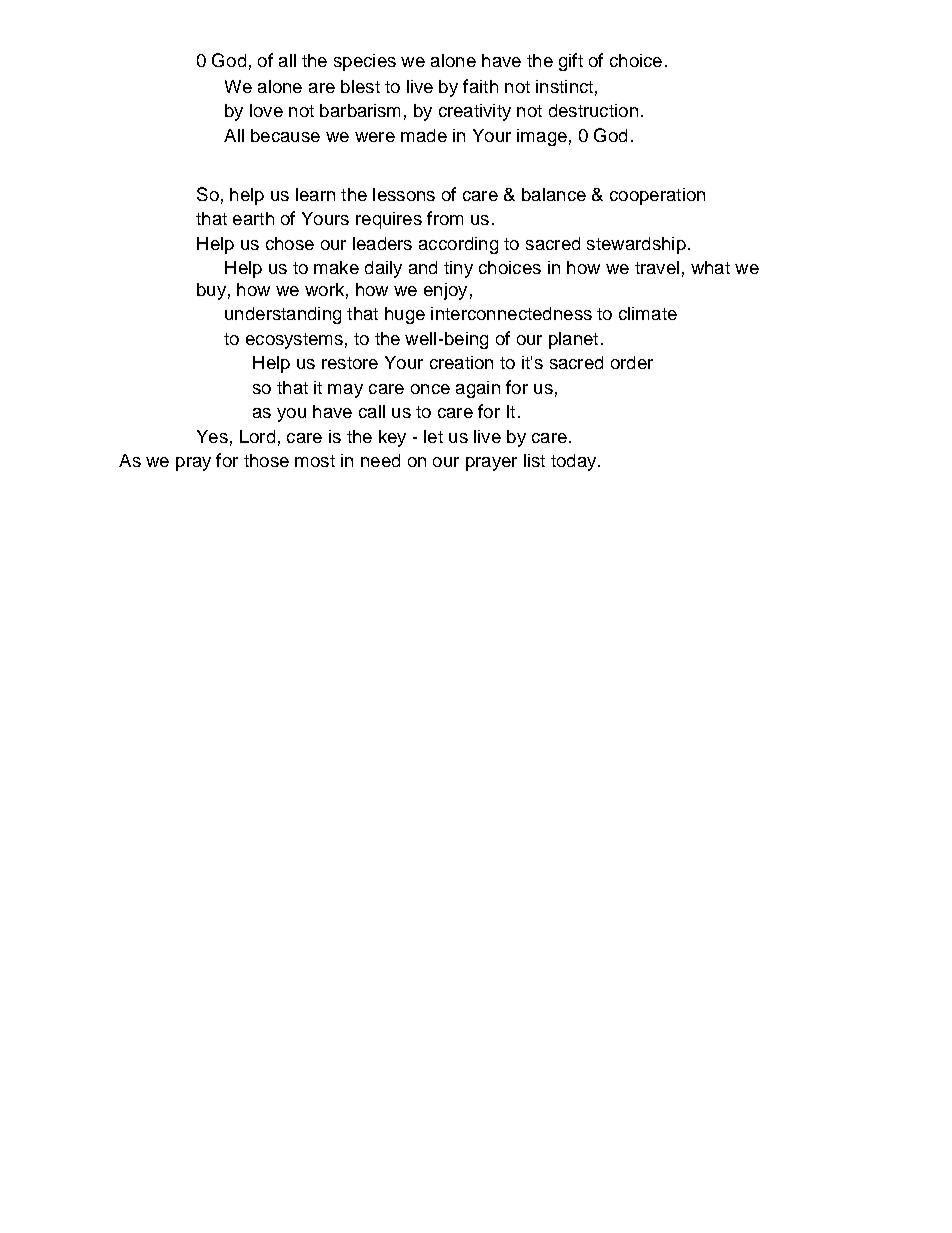  Describe the element at coordinates (294, 341) in the screenshot. I see `ecosystems` at that location.
